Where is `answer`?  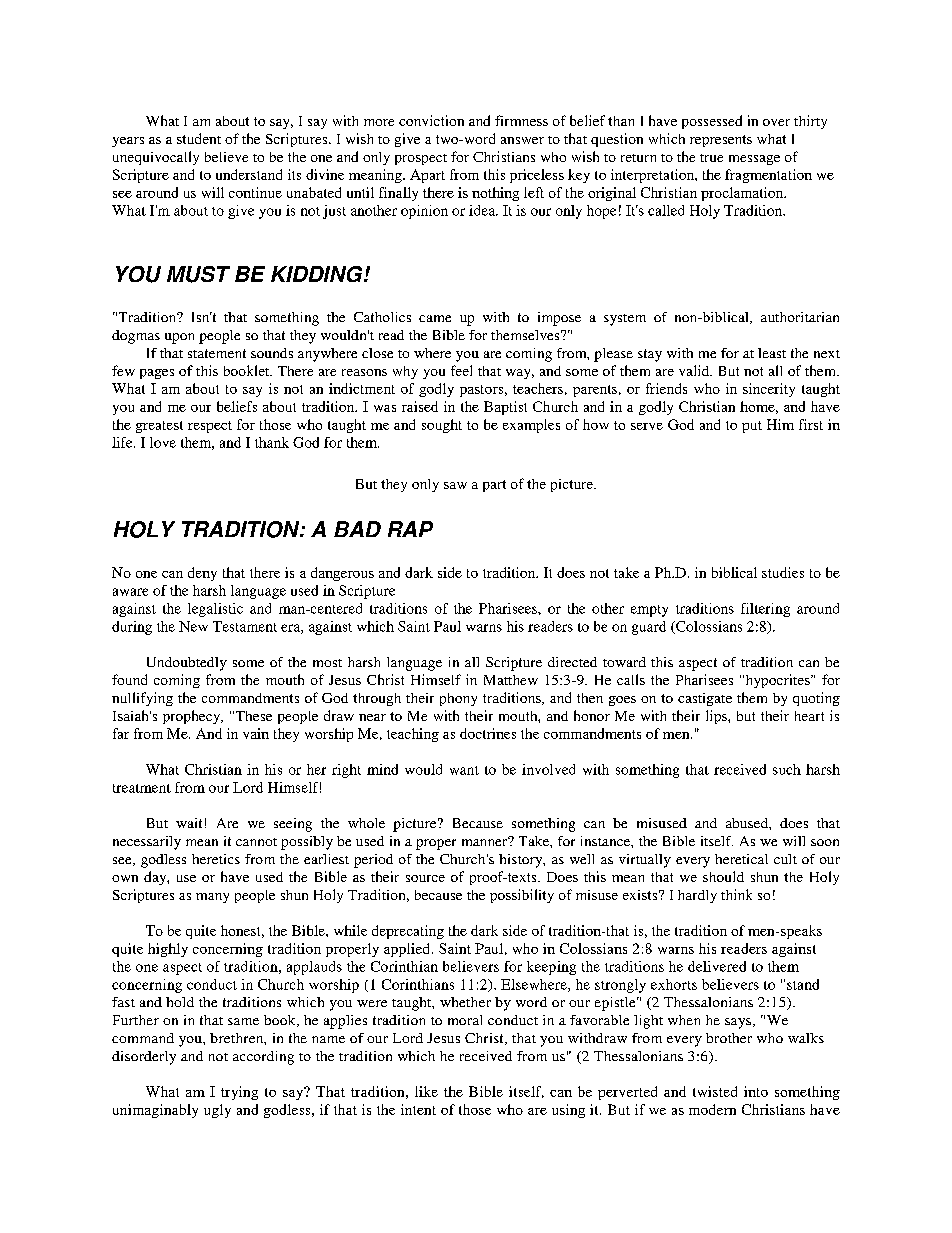 answer is located at coordinates (522, 140).
